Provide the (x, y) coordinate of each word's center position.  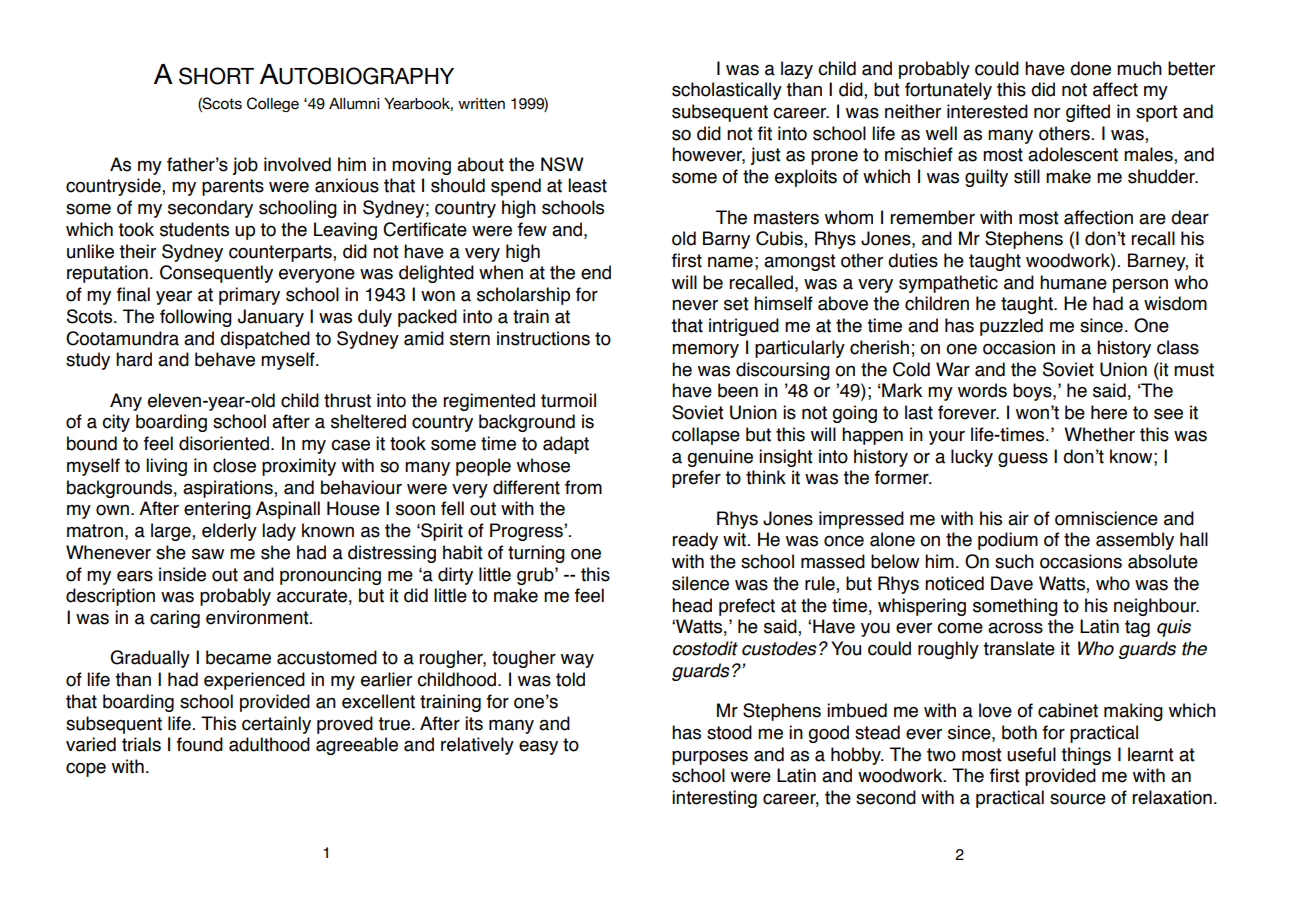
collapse (706, 436)
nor (1047, 113)
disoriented (225, 443)
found (200, 744)
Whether (1099, 434)
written (481, 104)
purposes (710, 758)
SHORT (216, 76)
